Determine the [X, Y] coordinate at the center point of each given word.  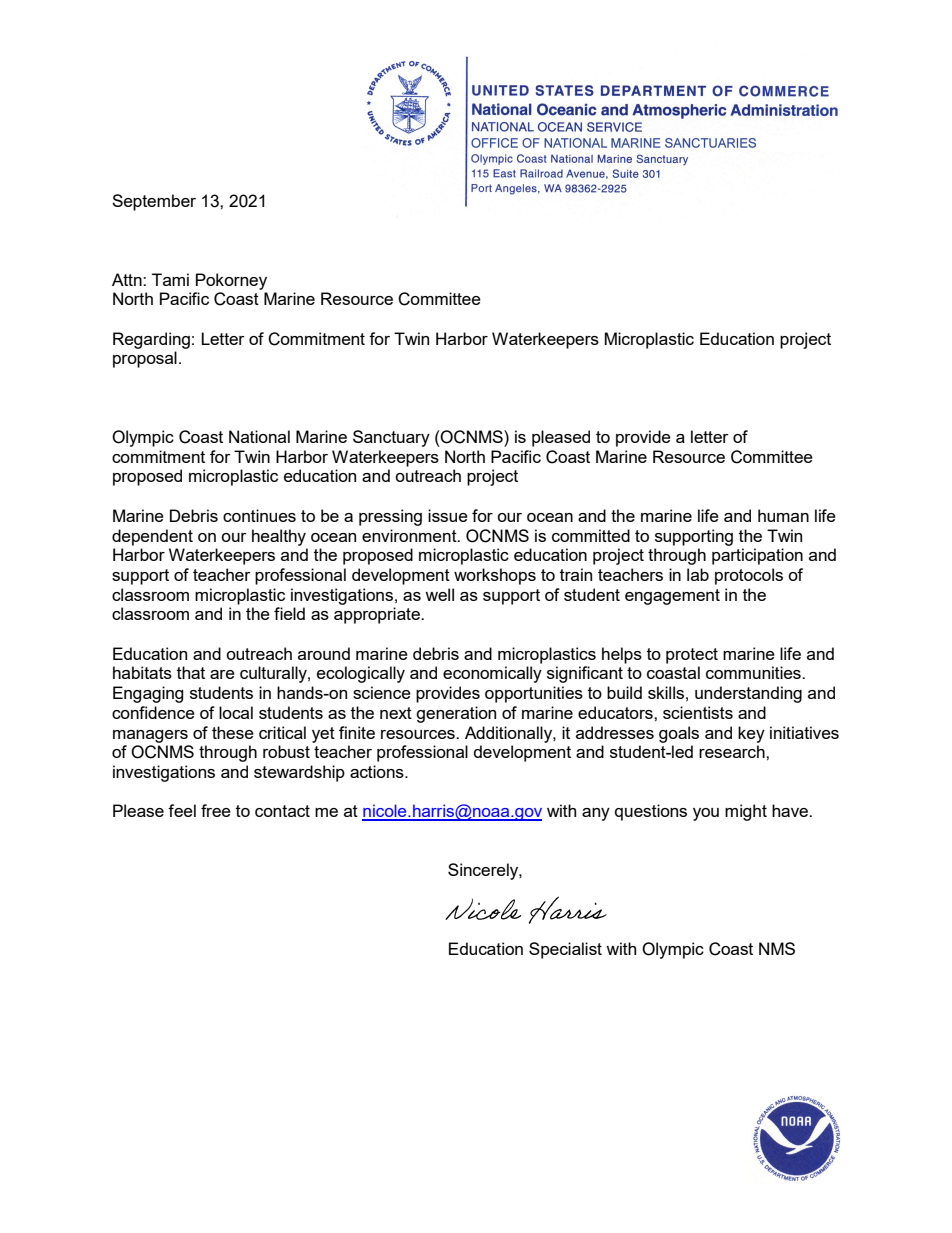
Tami [170, 279]
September [154, 202]
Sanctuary [391, 438]
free [216, 810]
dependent [152, 537]
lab [698, 574]
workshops [495, 576]
